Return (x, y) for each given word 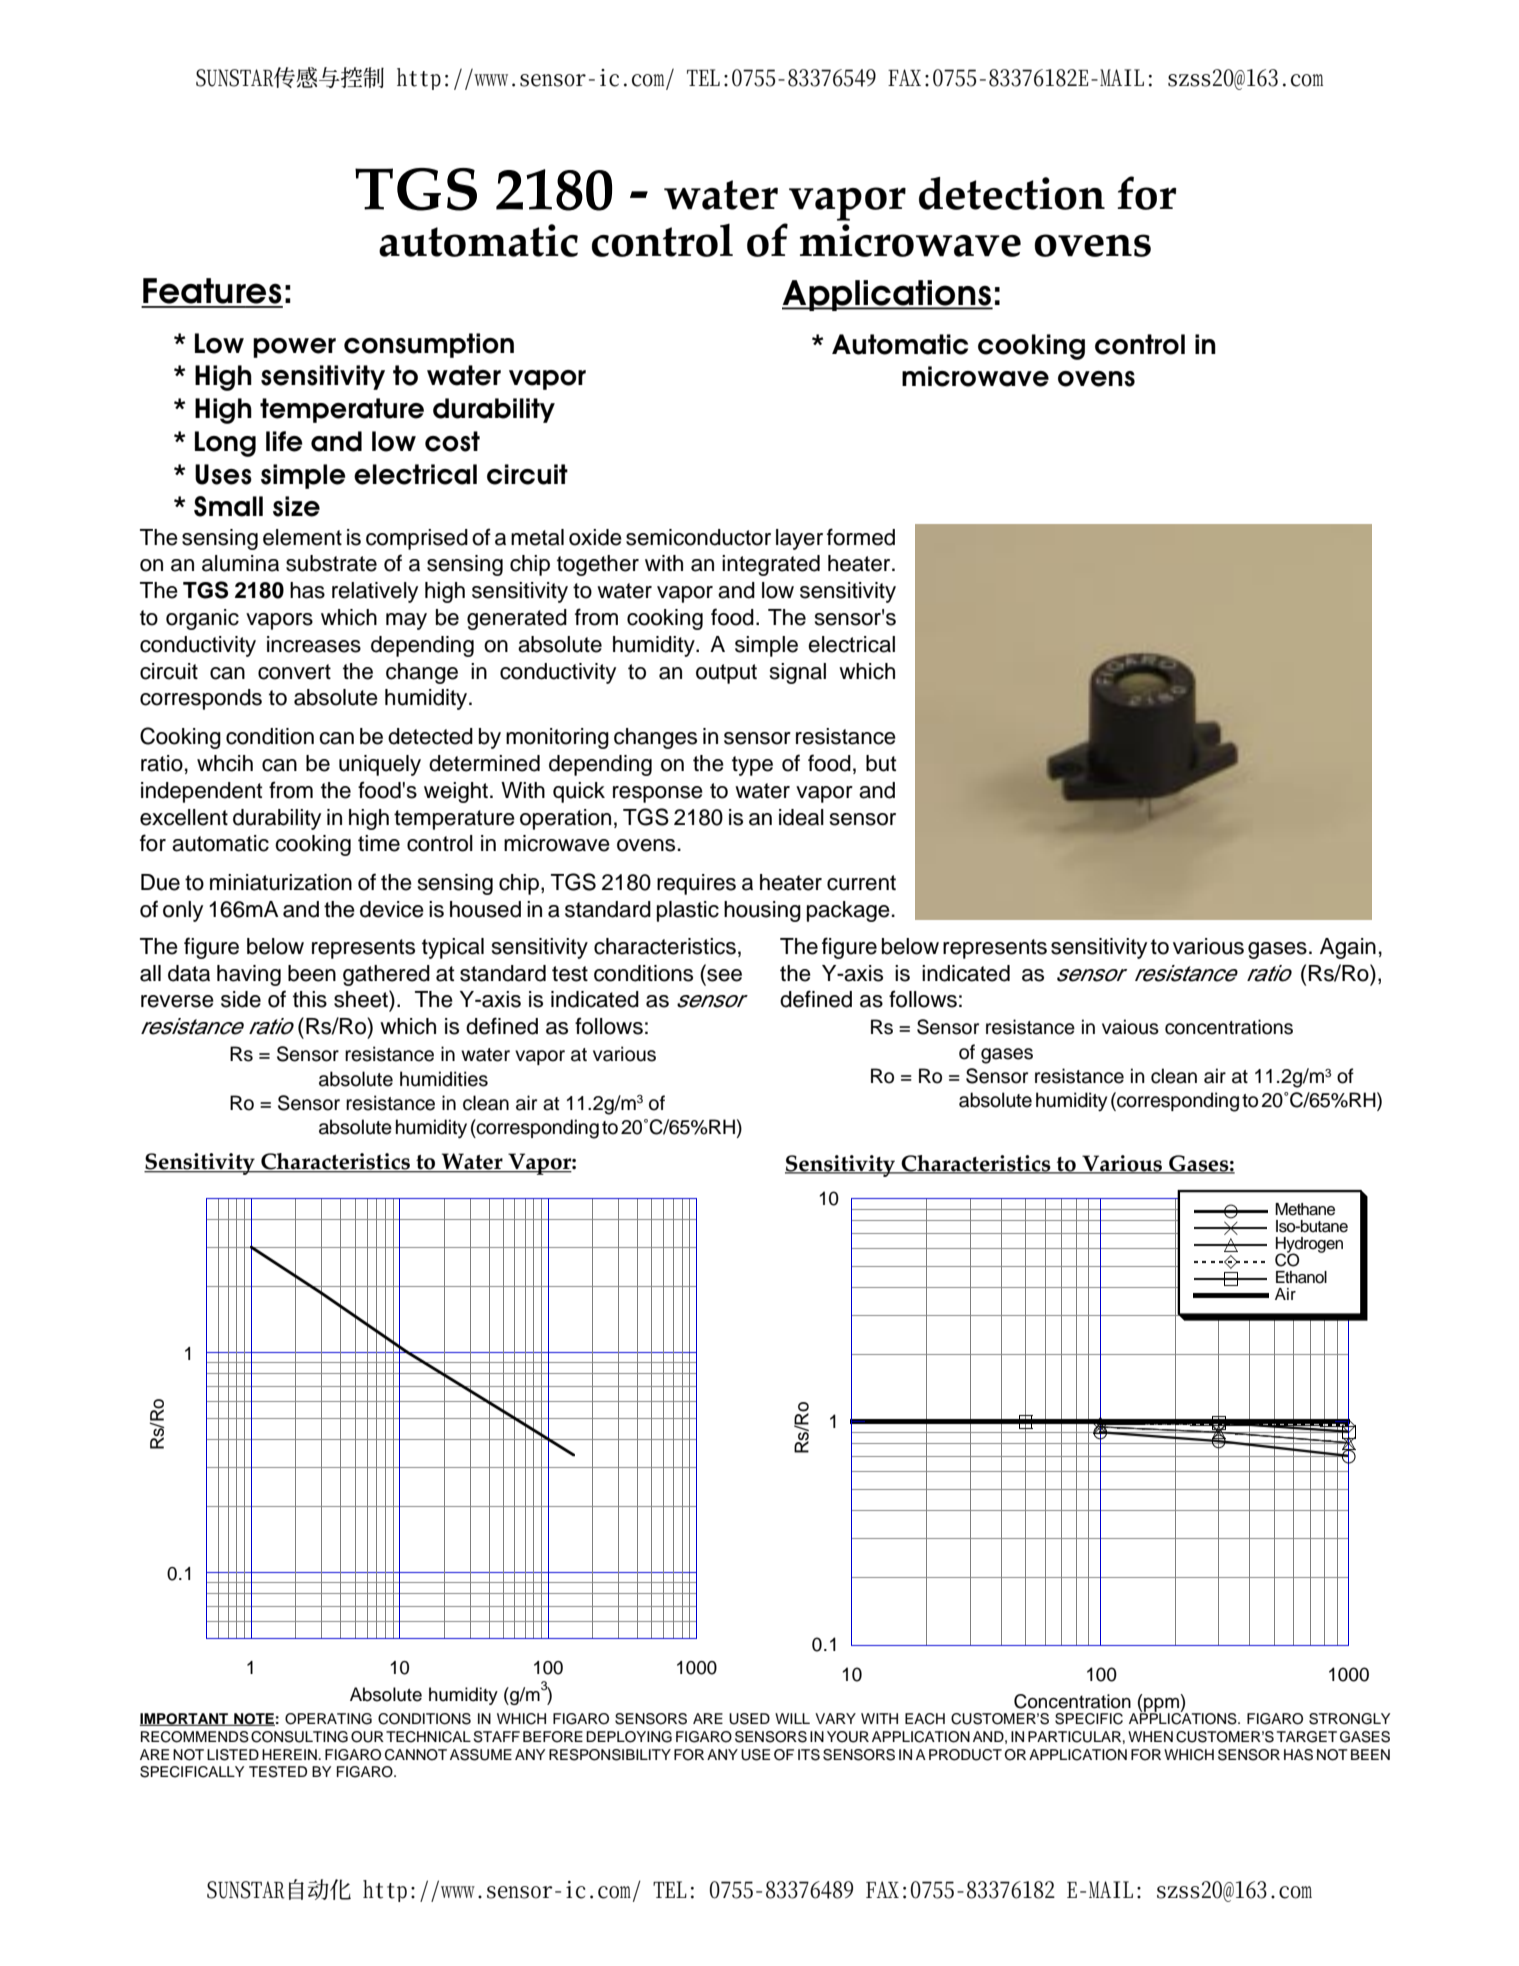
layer (799, 539)
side (241, 999)
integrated (771, 565)
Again (1348, 948)
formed (861, 537)
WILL (792, 1718)
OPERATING (328, 1719)
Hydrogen (1309, 1246)
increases (314, 644)
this (310, 999)
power (294, 348)
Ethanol (1301, 1277)
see (724, 975)
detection (1012, 193)
